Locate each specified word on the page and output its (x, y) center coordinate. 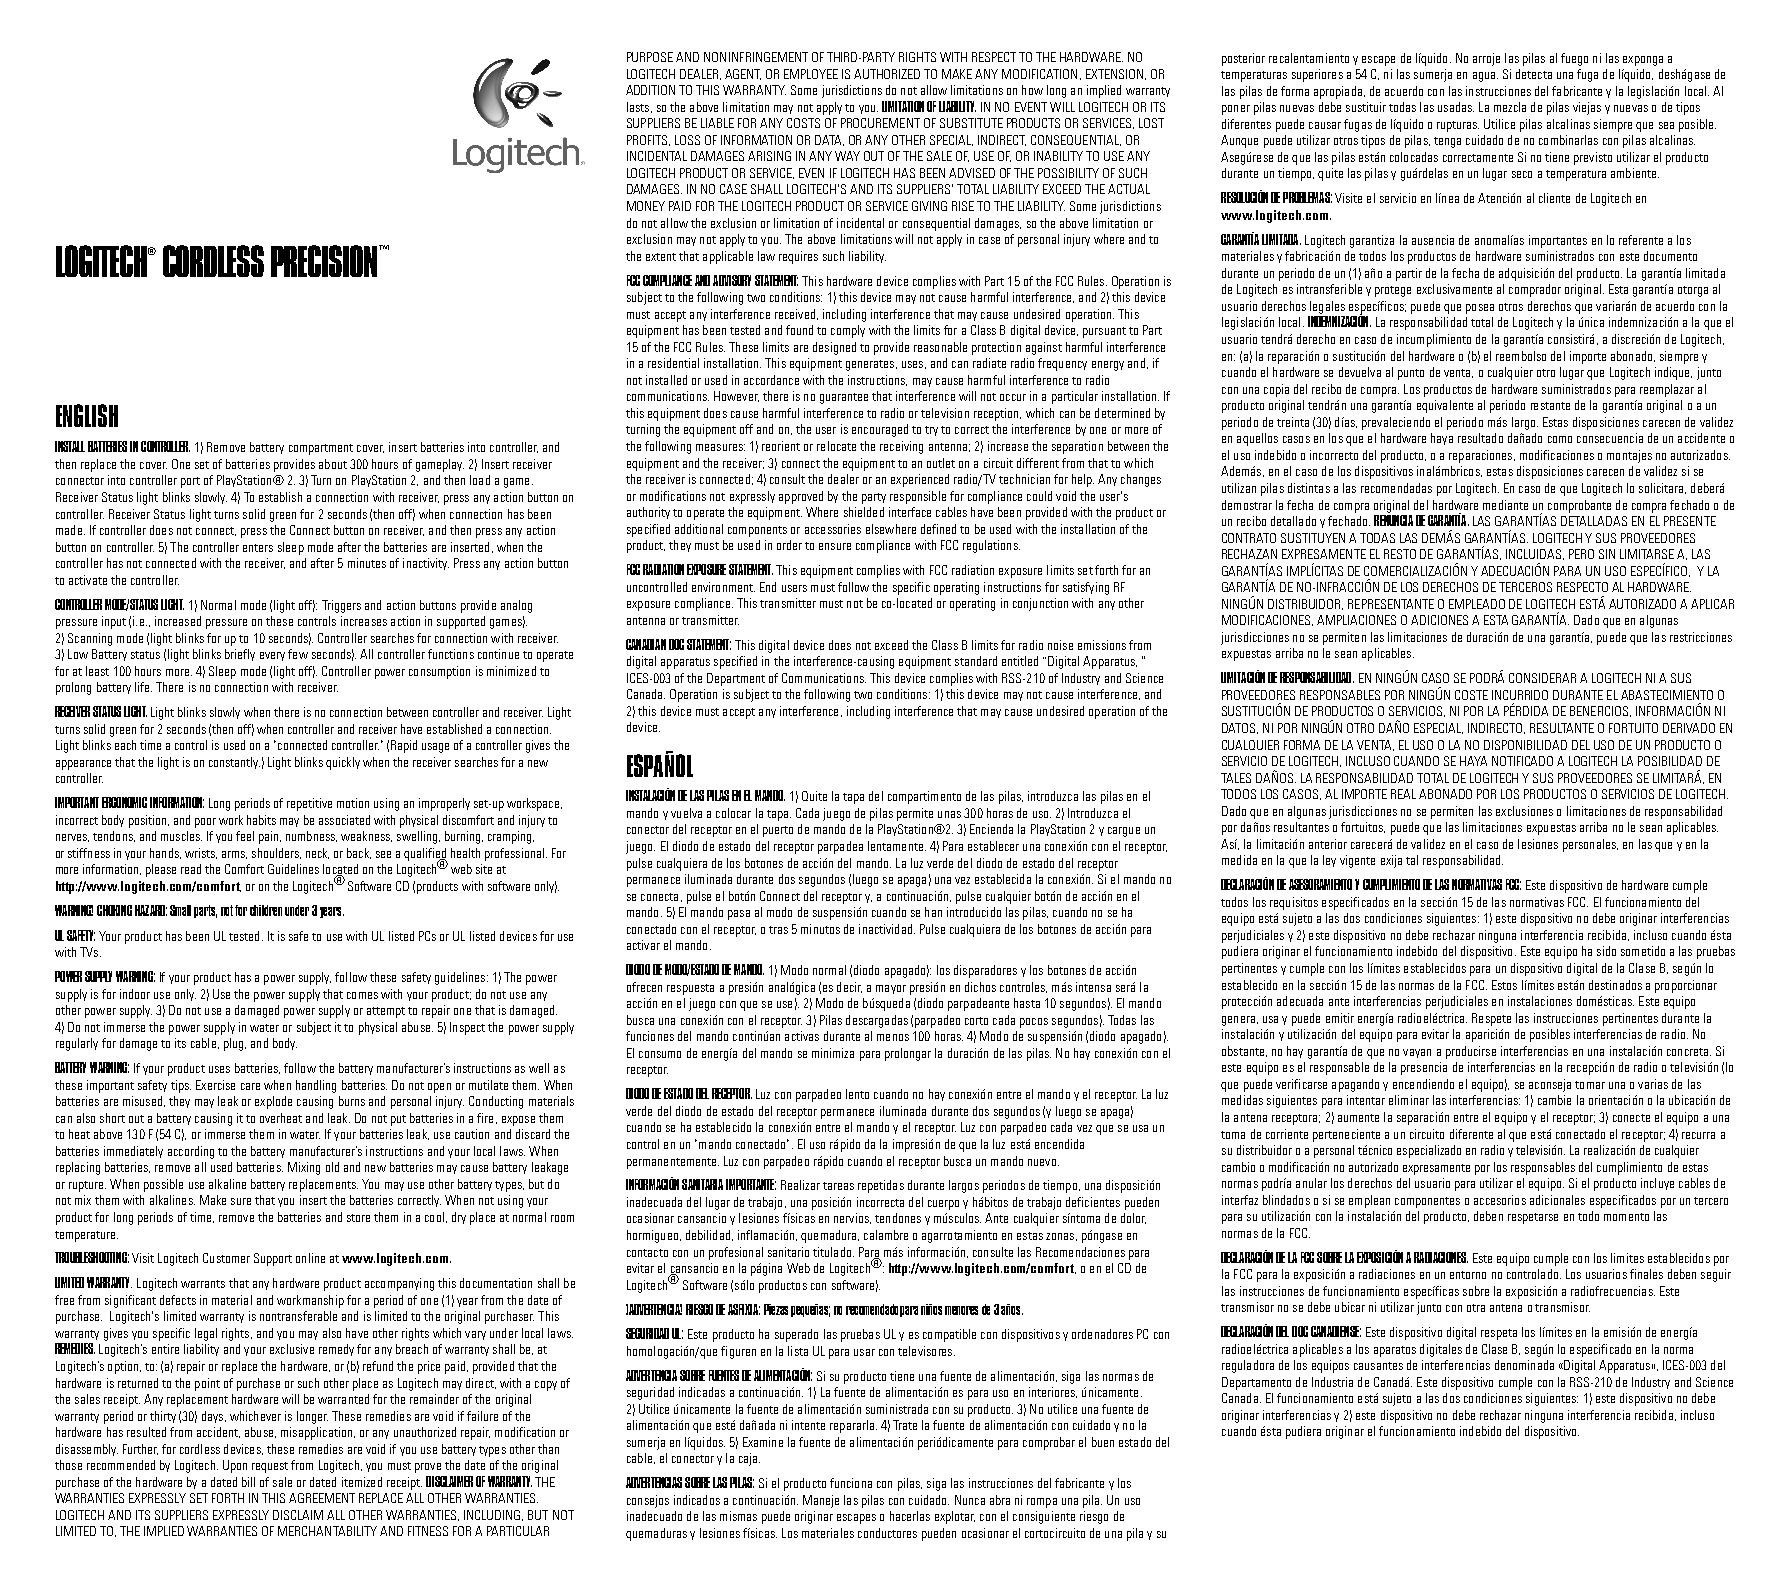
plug (235, 1044)
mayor (891, 989)
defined (938, 529)
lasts (639, 107)
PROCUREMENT (880, 123)
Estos (1504, 985)
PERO (1581, 554)
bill (248, 1482)
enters (258, 548)
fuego (1574, 59)
